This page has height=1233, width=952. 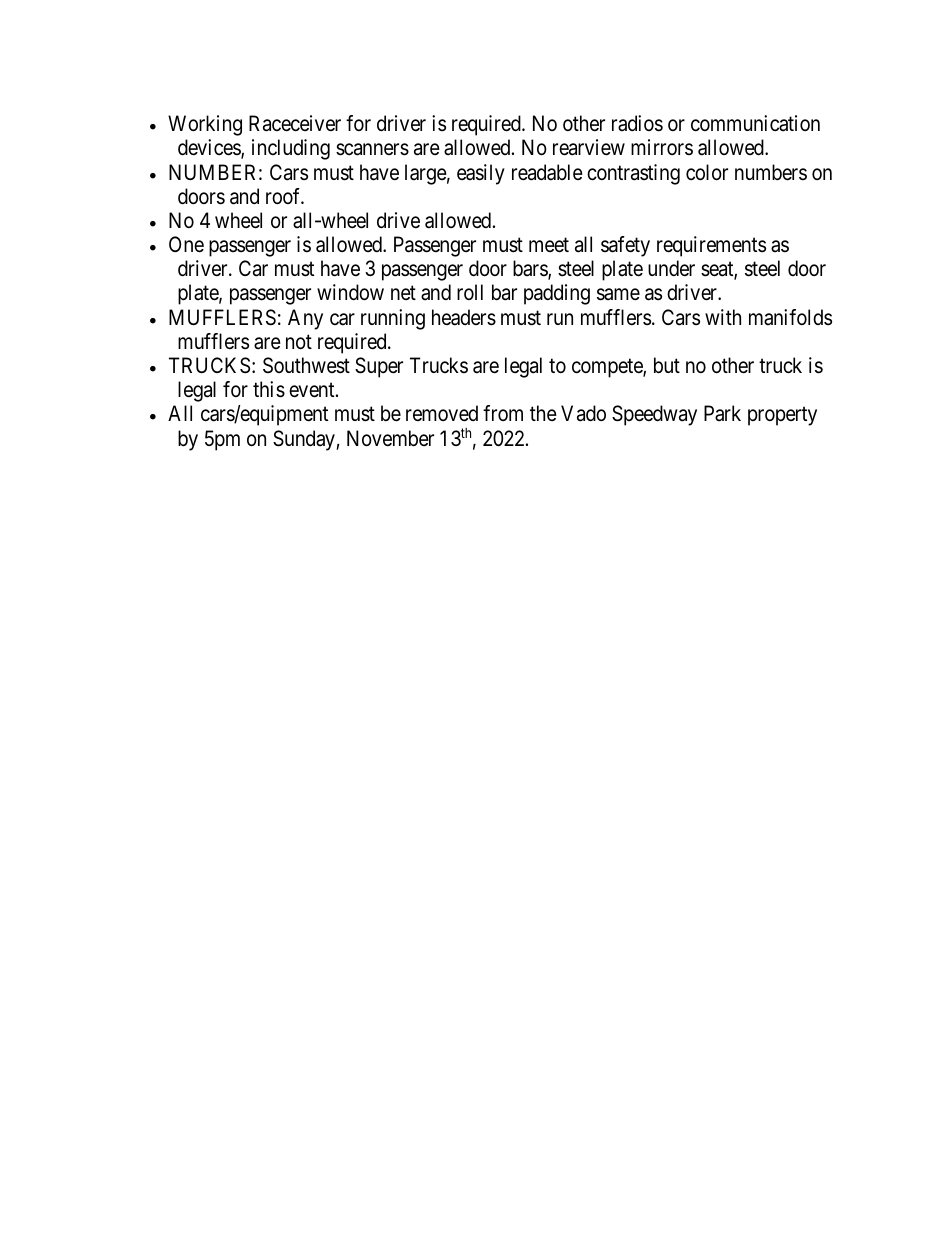 What do you see at coordinates (589, 147) in the page?
I see `rearview` at bounding box center [589, 147].
